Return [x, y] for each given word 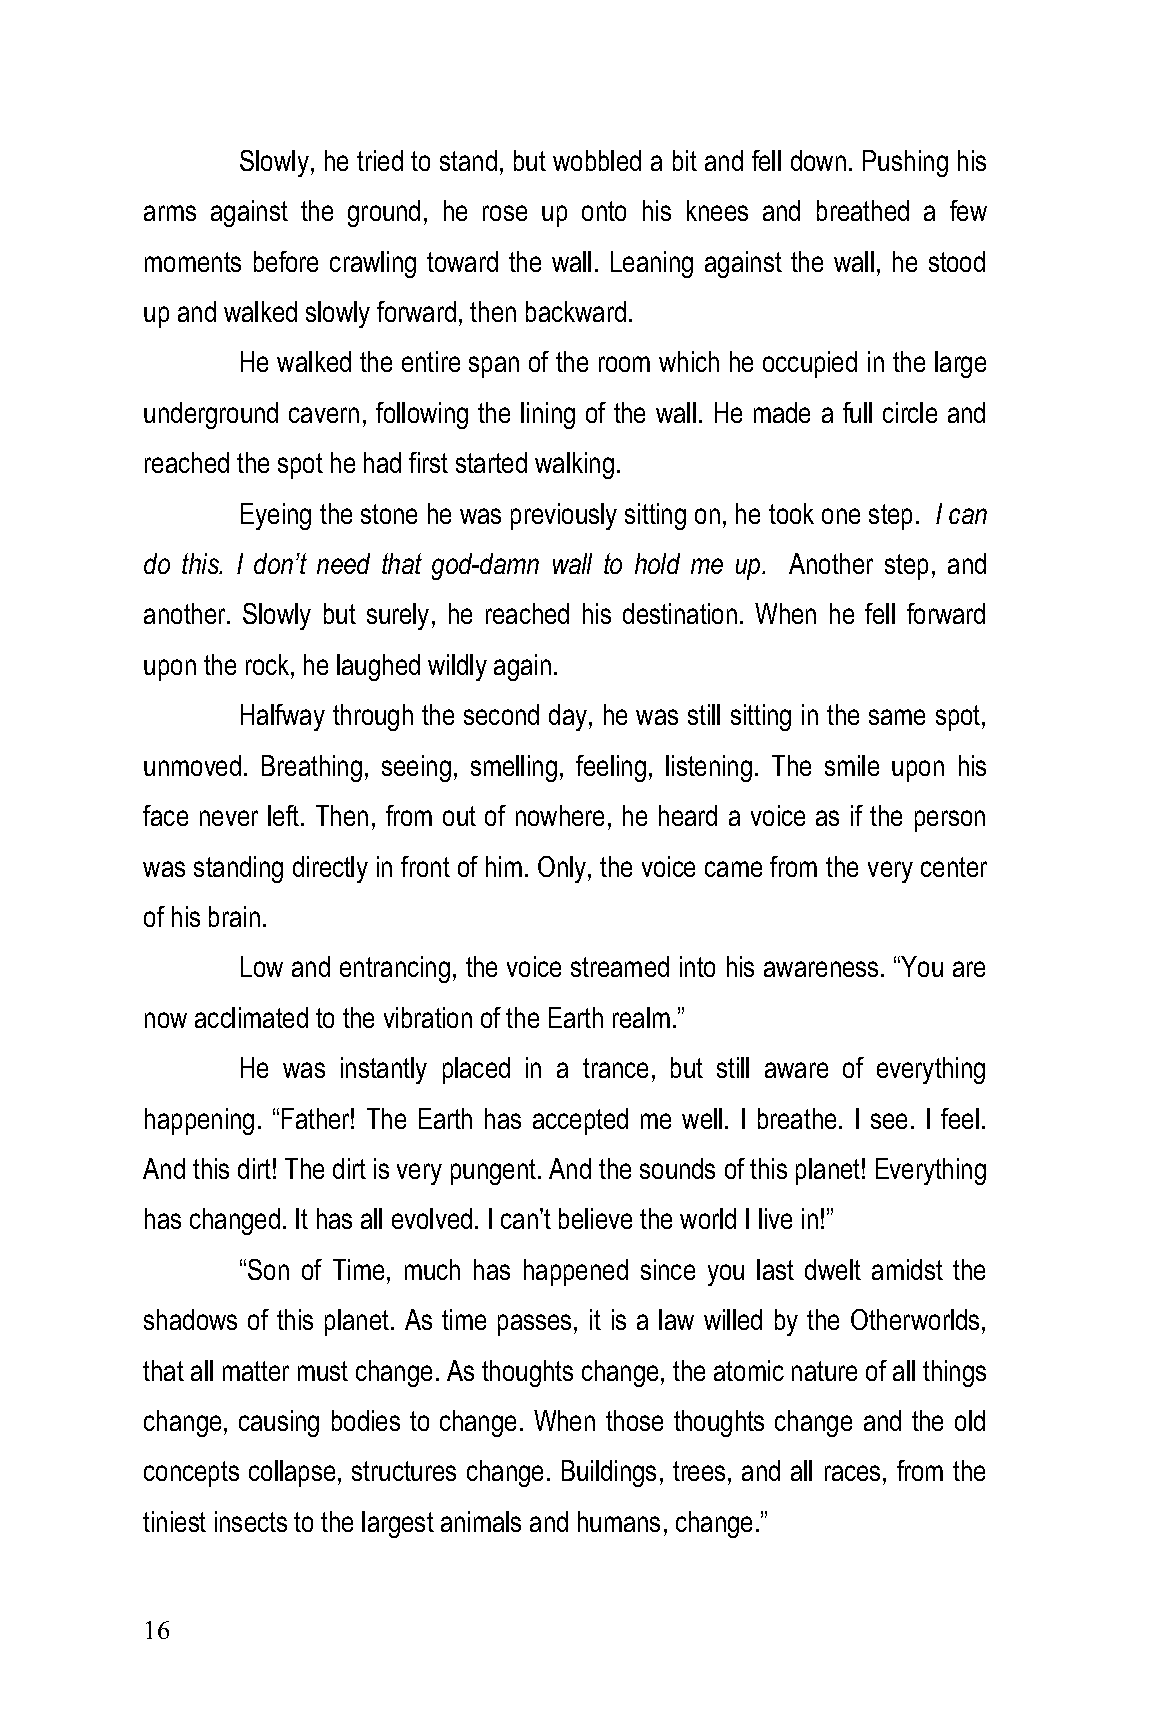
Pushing [905, 163]
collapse [292, 1473]
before [286, 261]
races [852, 1473]
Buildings [609, 1473]
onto [604, 211]
